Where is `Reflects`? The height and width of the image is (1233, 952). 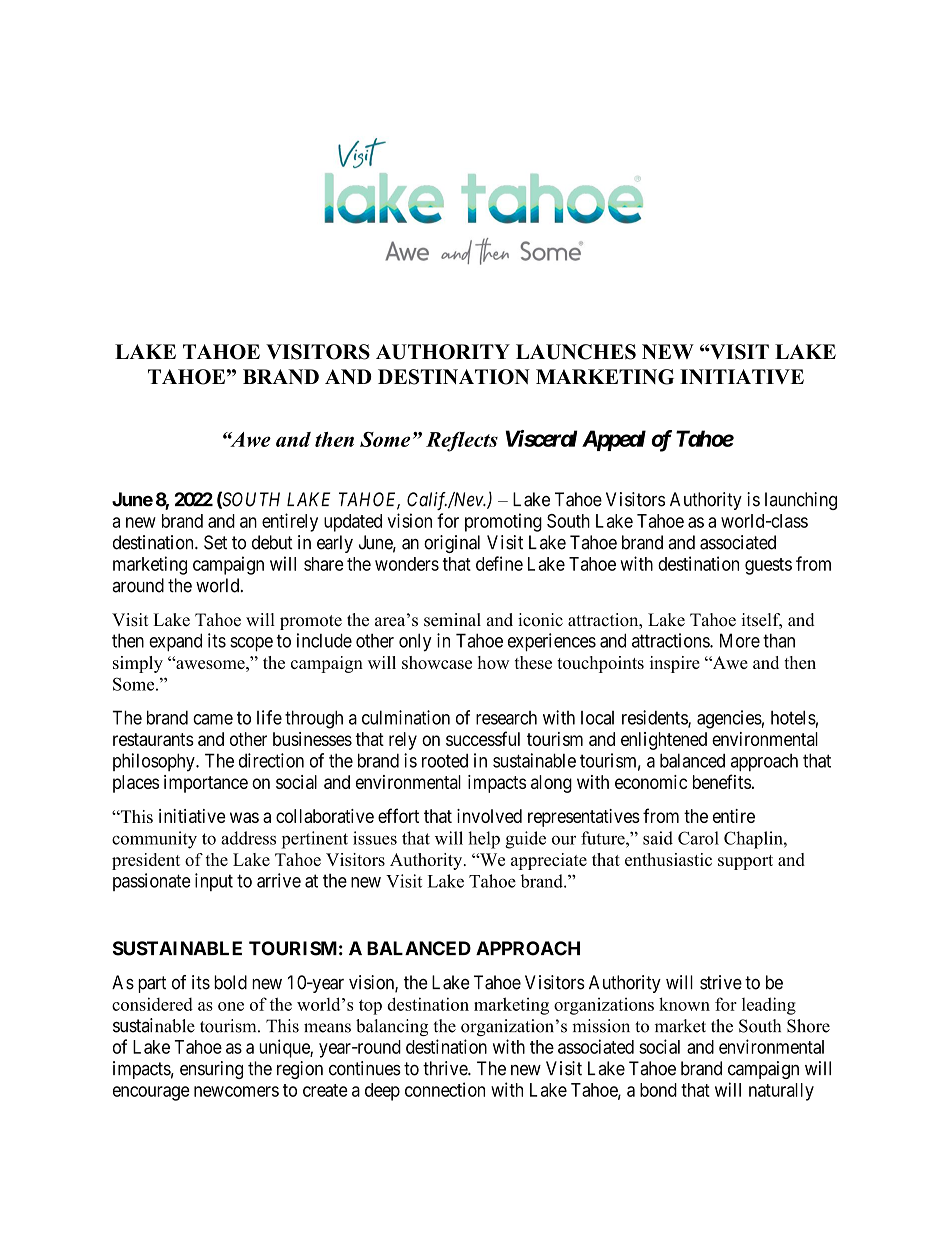
Reflects is located at coordinates (462, 442).
